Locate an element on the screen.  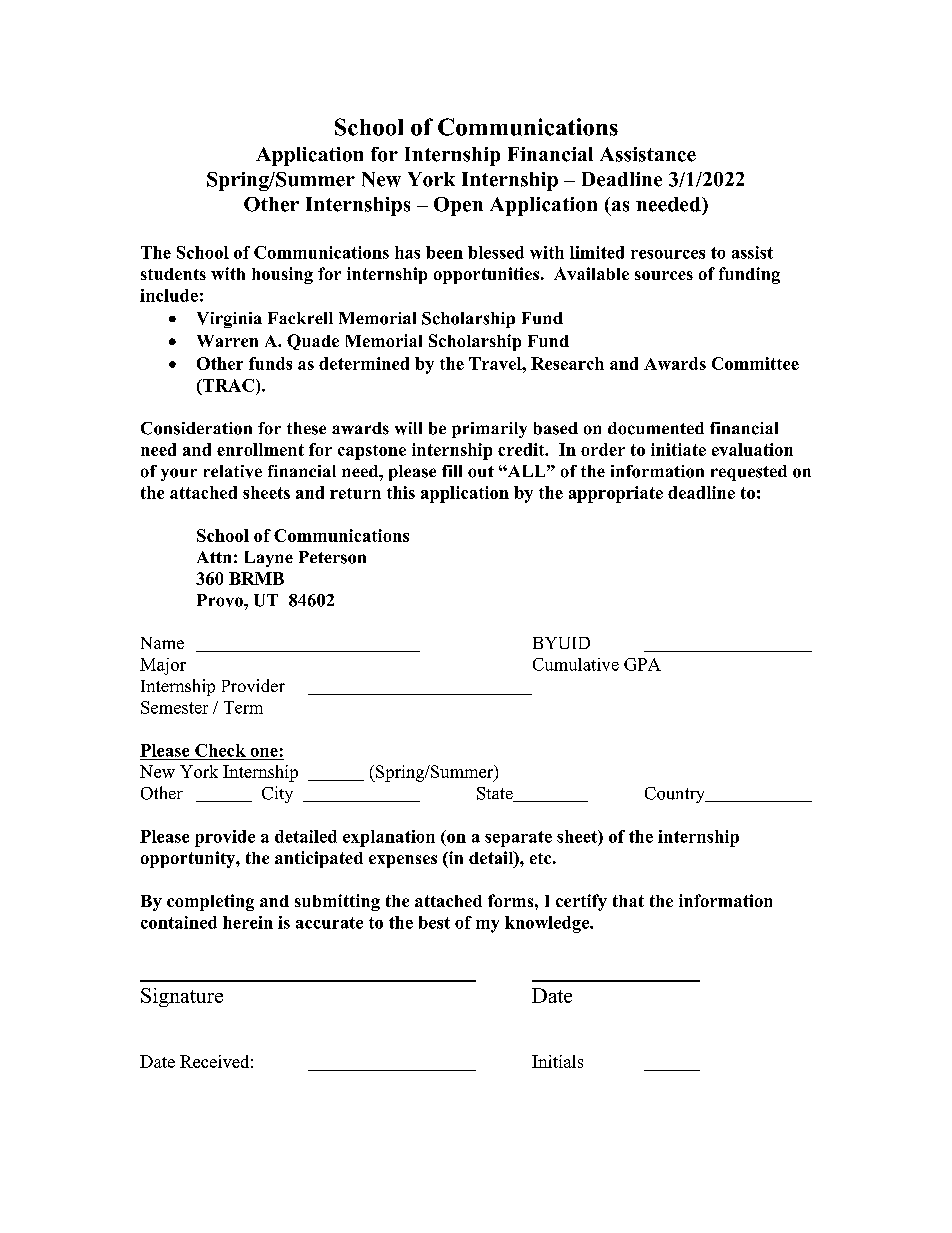
been is located at coordinates (444, 252).
